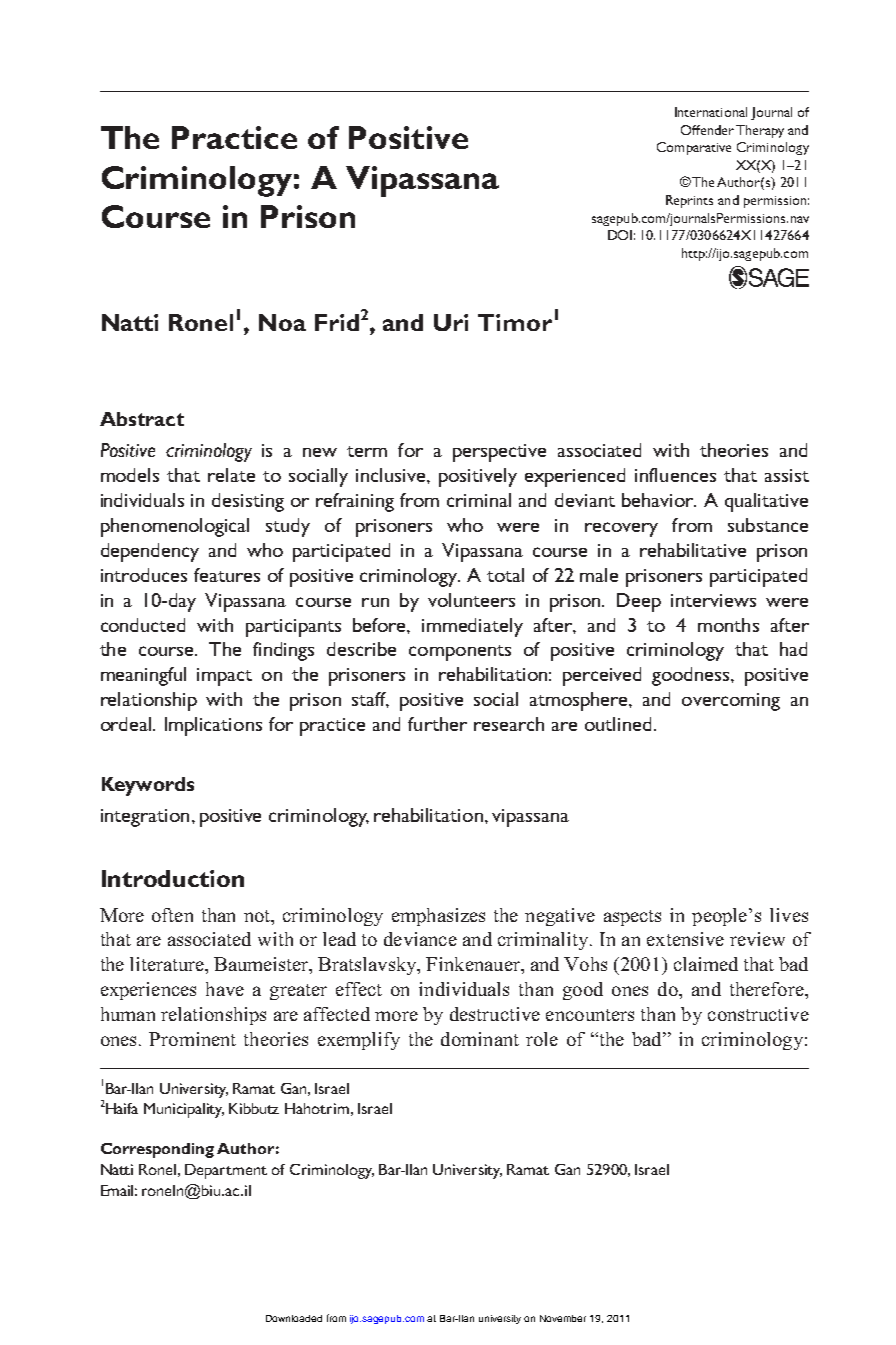 This screenshot has height=1345, width=896. Describe the element at coordinates (675, 475) in the screenshot. I see `influences` at that location.
